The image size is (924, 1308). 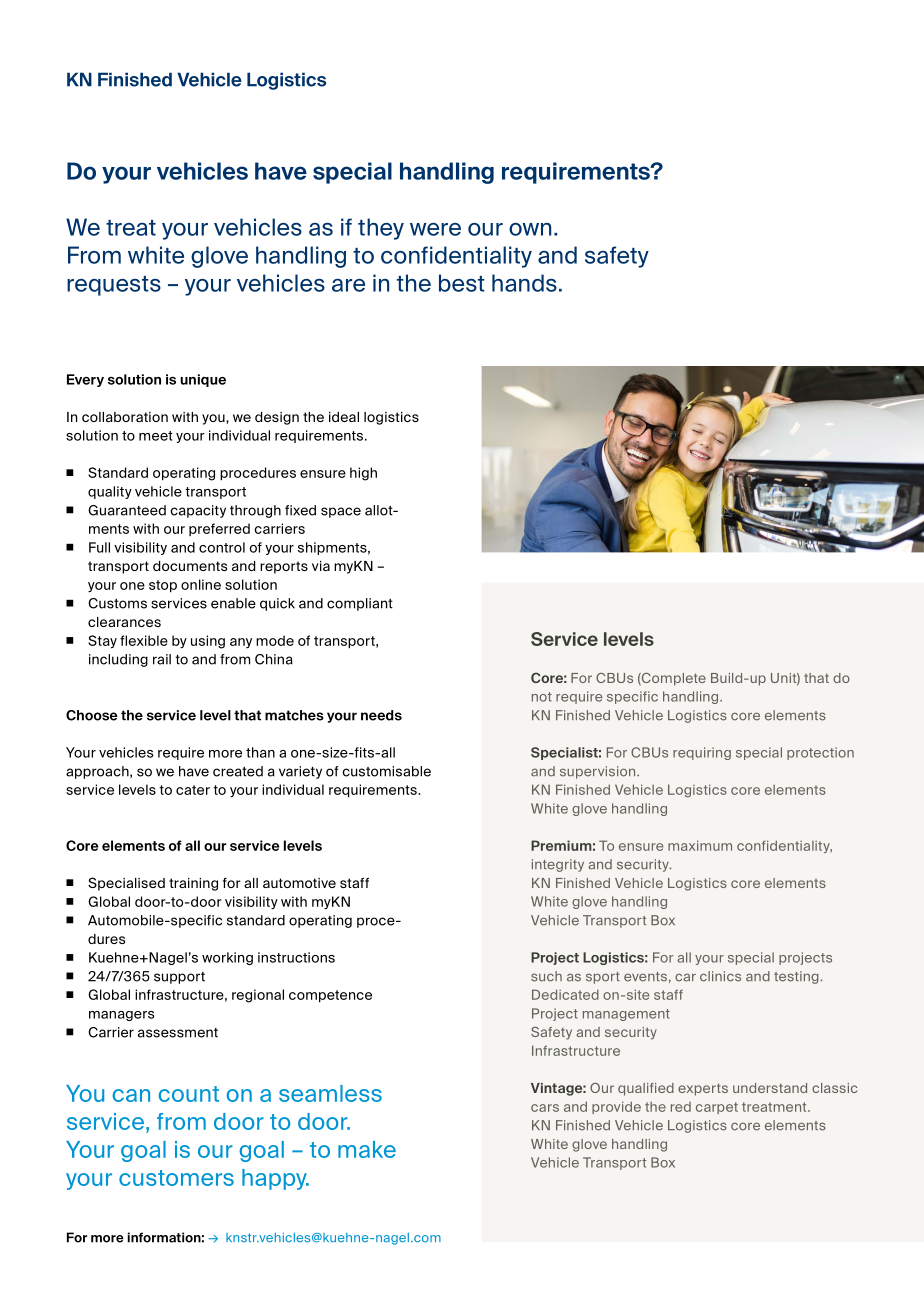 What do you see at coordinates (179, 978) in the image?
I see `support` at bounding box center [179, 978].
